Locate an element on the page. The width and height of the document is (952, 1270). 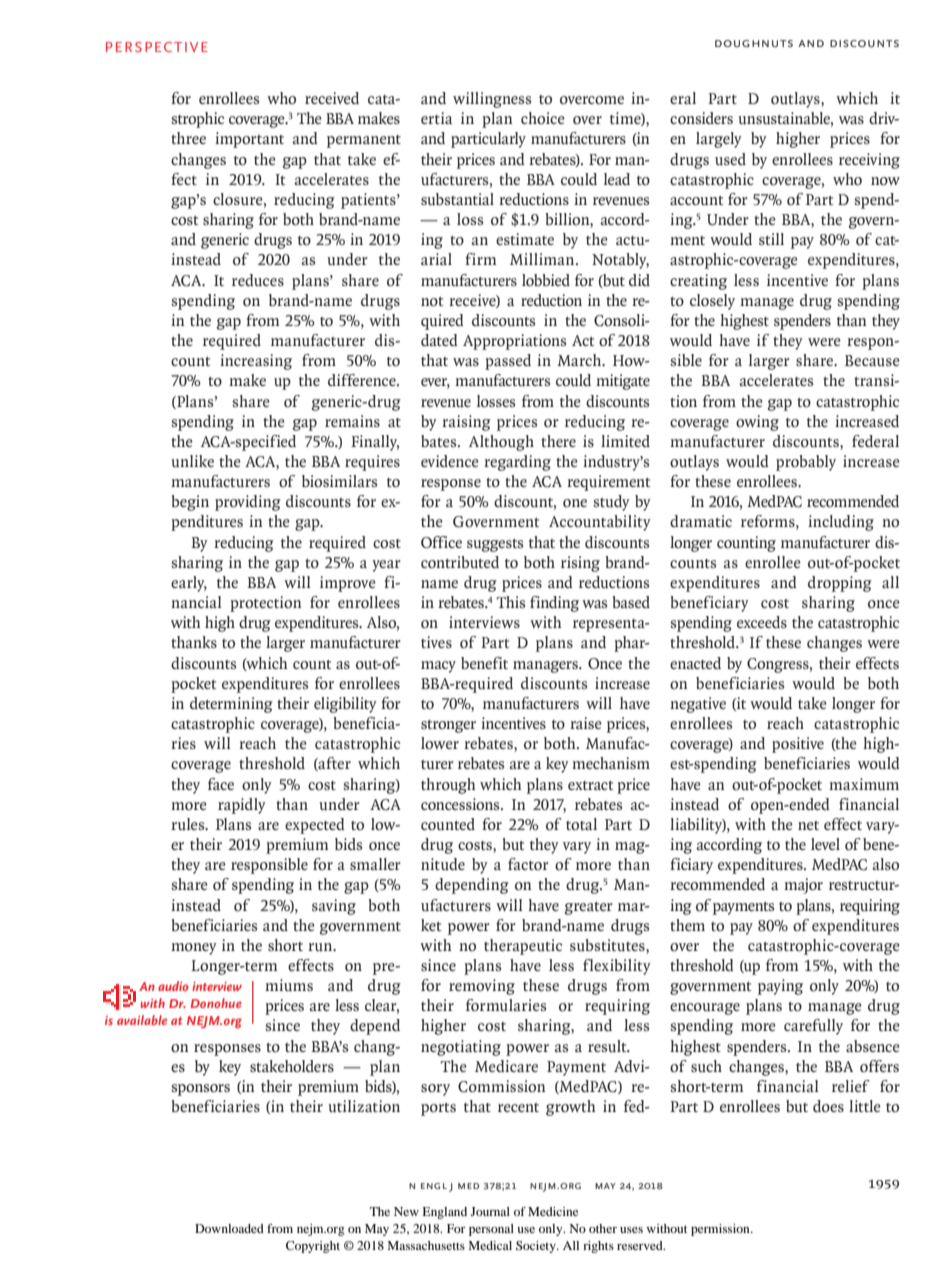
important is located at coordinates (249, 140).
